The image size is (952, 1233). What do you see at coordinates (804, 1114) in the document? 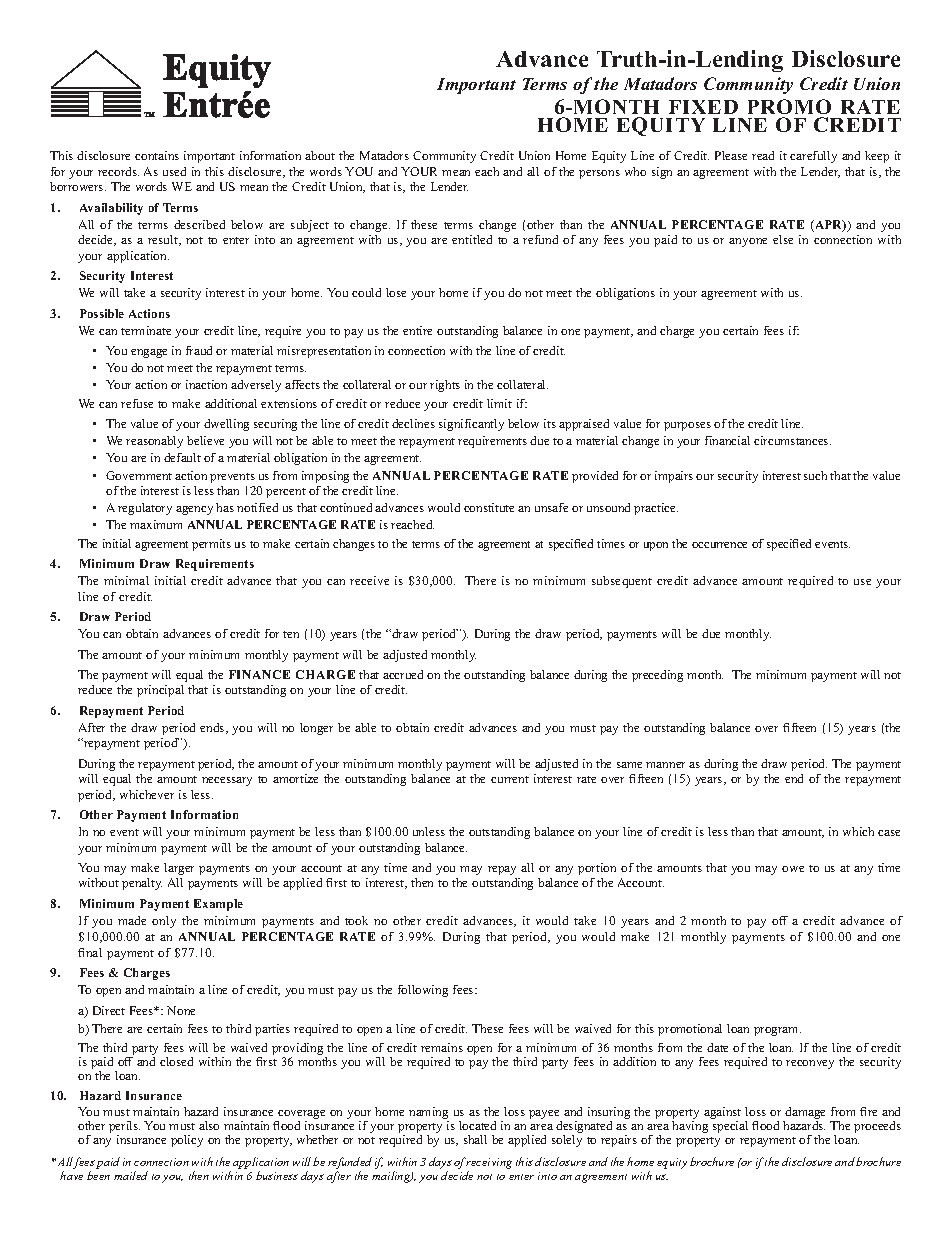
I see `damage` at bounding box center [804, 1114].
